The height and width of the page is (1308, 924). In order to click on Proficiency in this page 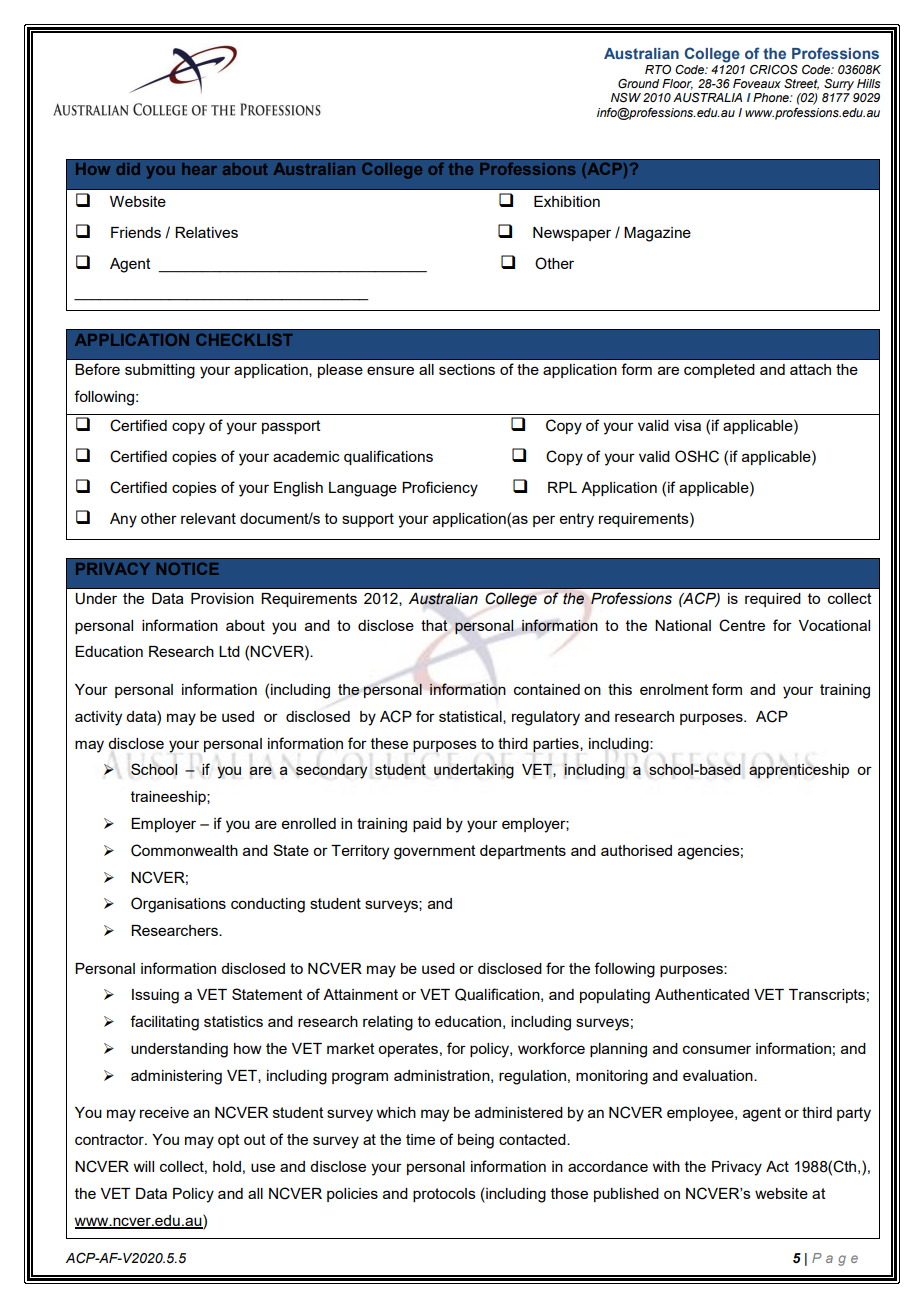, I will do `click(440, 489)`.
